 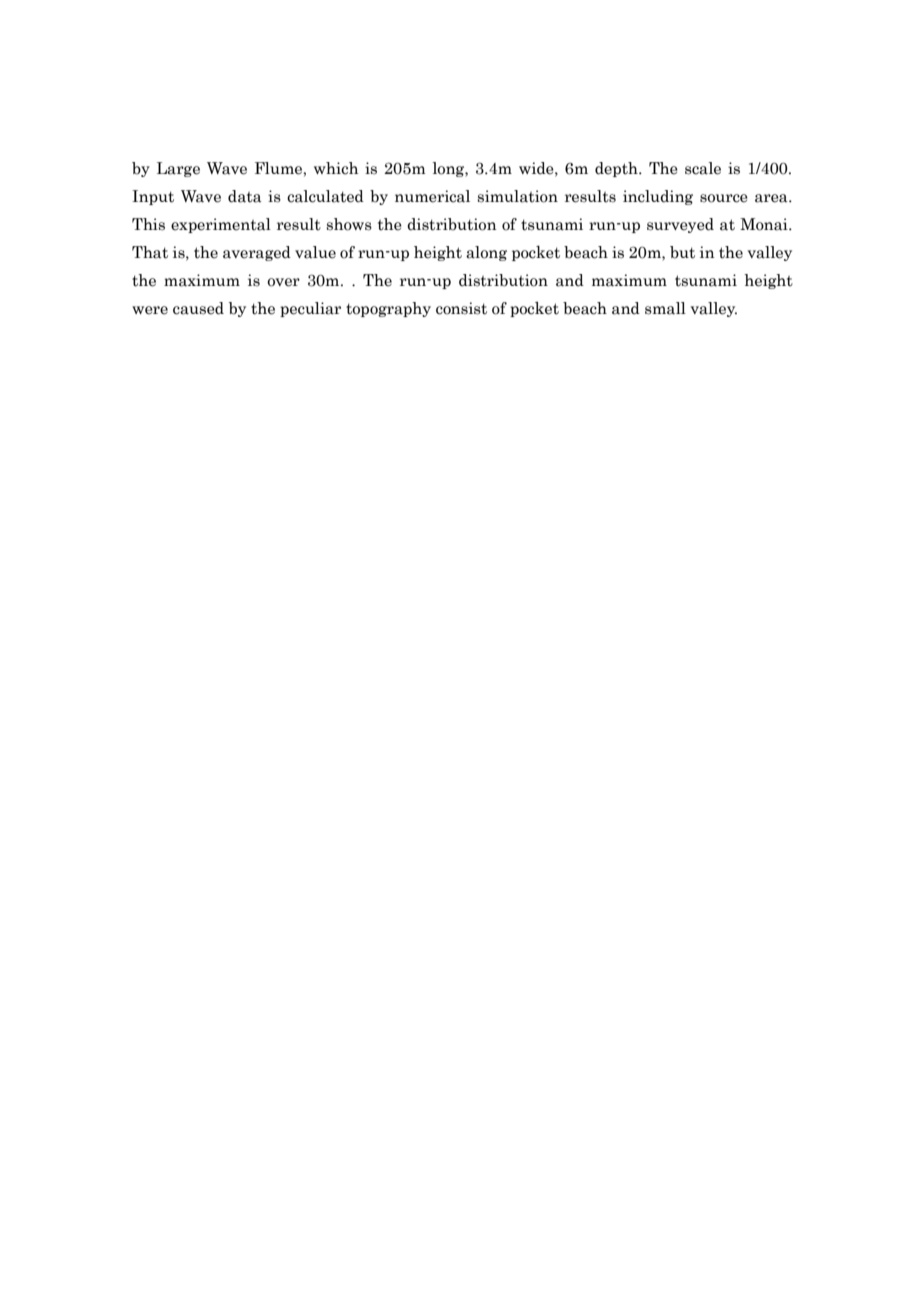 I want to click on experimental, so click(x=221, y=225).
